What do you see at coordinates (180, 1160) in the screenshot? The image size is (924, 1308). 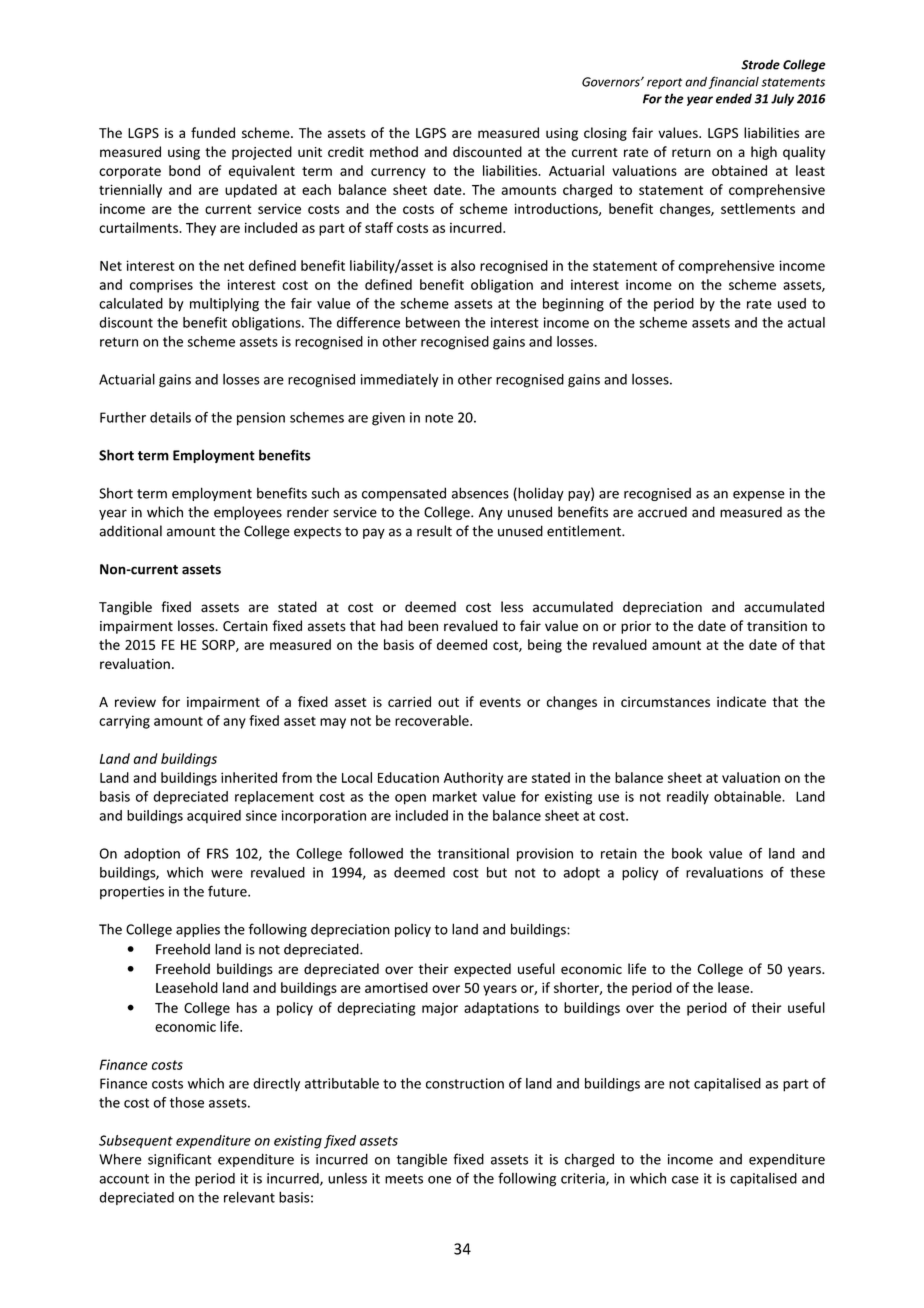 I see `significant` at bounding box center [180, 1160].
